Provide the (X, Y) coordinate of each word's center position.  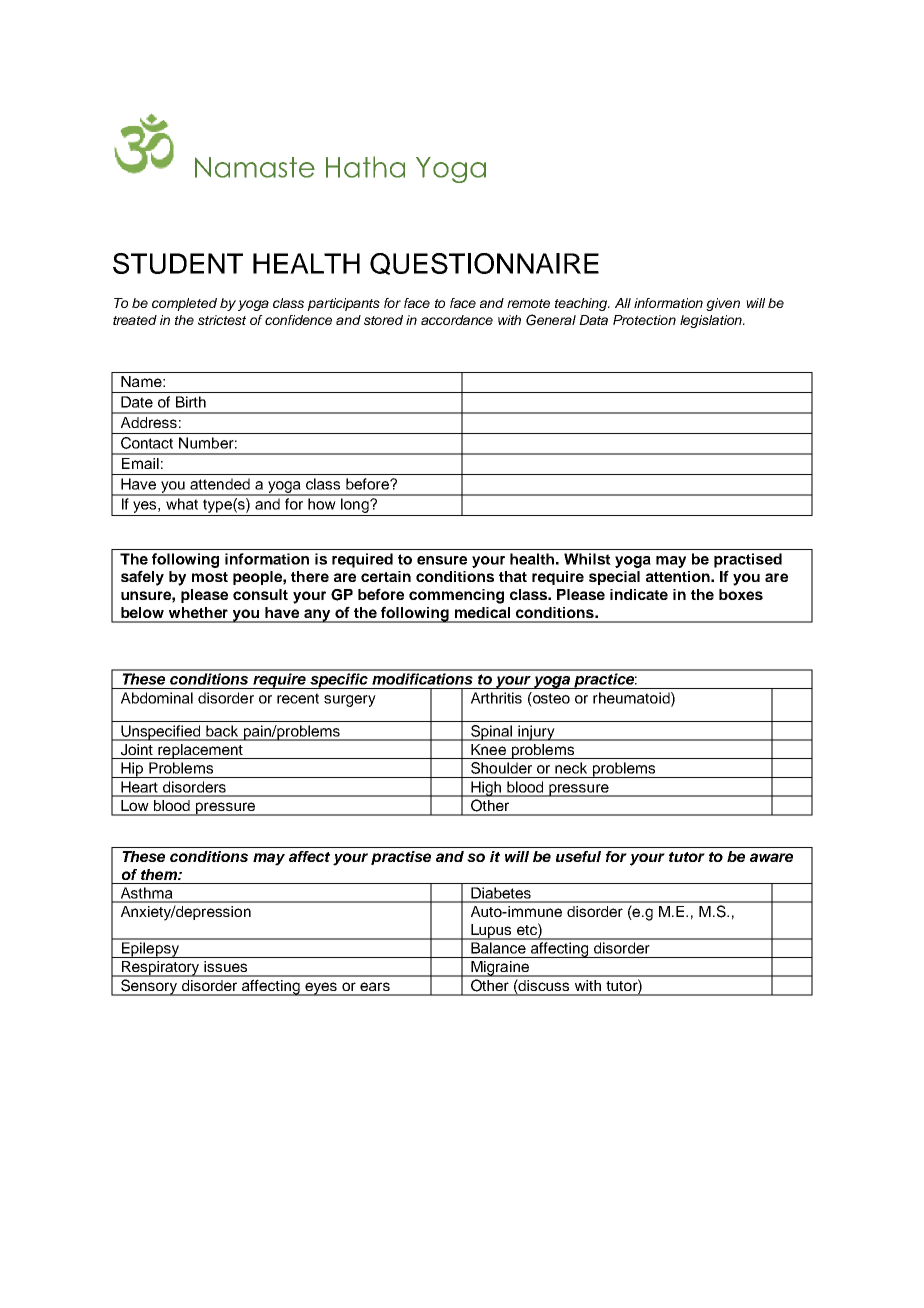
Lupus (491, 932)
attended (220, 484)
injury (536, 733)
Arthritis (496, 698)
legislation (712, 321)
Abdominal (157, 698)
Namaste (255, 167)
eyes (321, 989)
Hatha (365, 167)
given (723, 304)
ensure (442, 560)
